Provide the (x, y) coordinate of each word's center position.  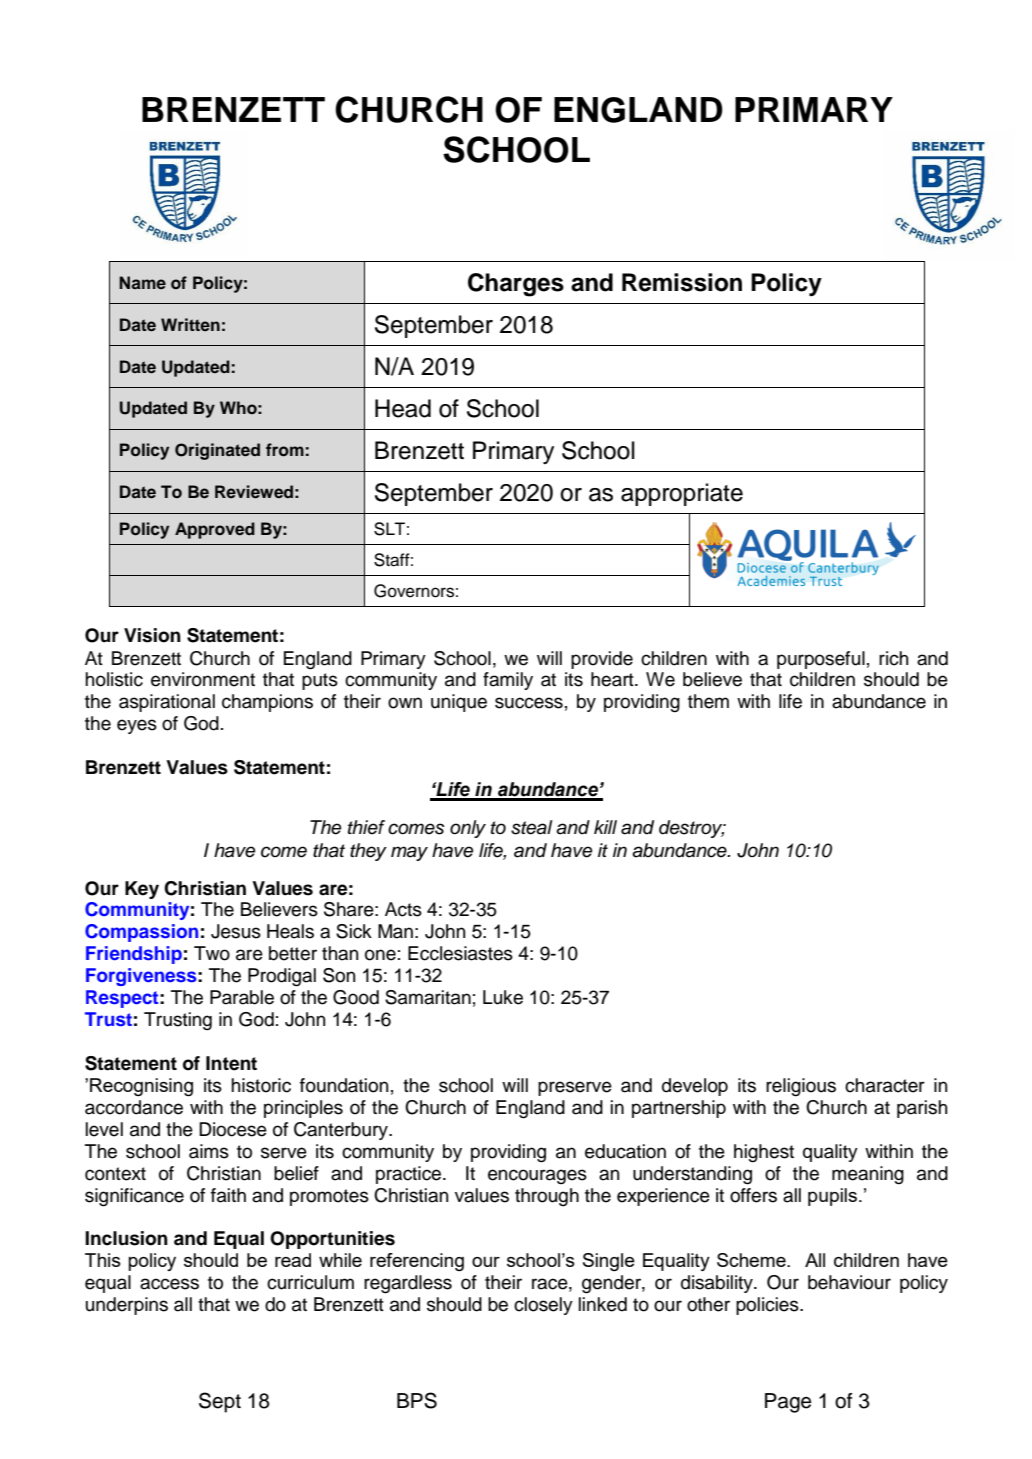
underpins (127, 1306)
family (508, 681)
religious (801, 1087)
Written (190, 324)
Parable (242, 997)
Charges (516, 285)
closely (543, 1306)
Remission (682, 282)
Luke (503, 997)
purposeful (821, 660)
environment (203, 679)
